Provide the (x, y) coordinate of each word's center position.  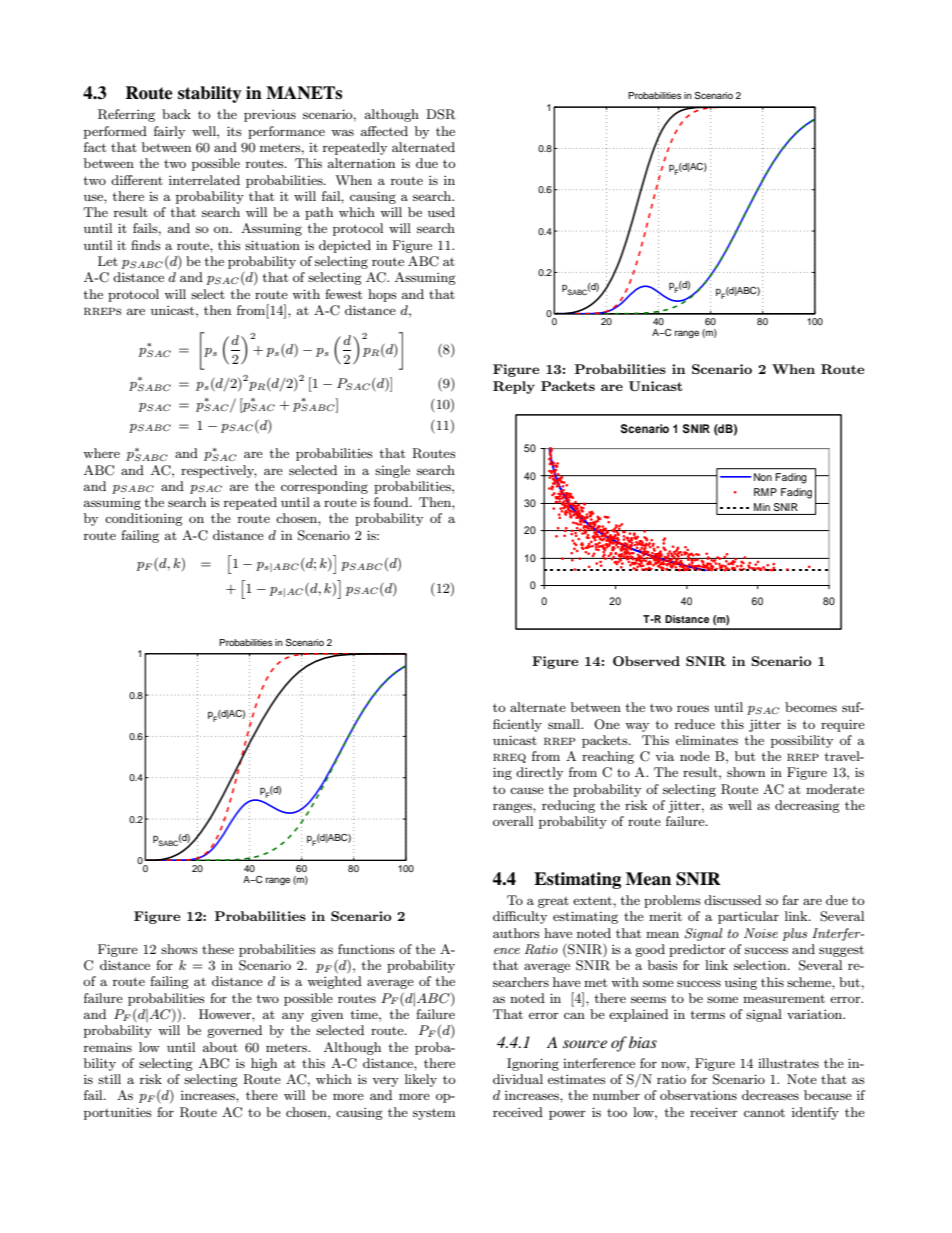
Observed (646, 661)
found (392, 502)
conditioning (144, 519)
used (441, 212)
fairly (169, 132)
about (220, 1047)
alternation (361, 163)
